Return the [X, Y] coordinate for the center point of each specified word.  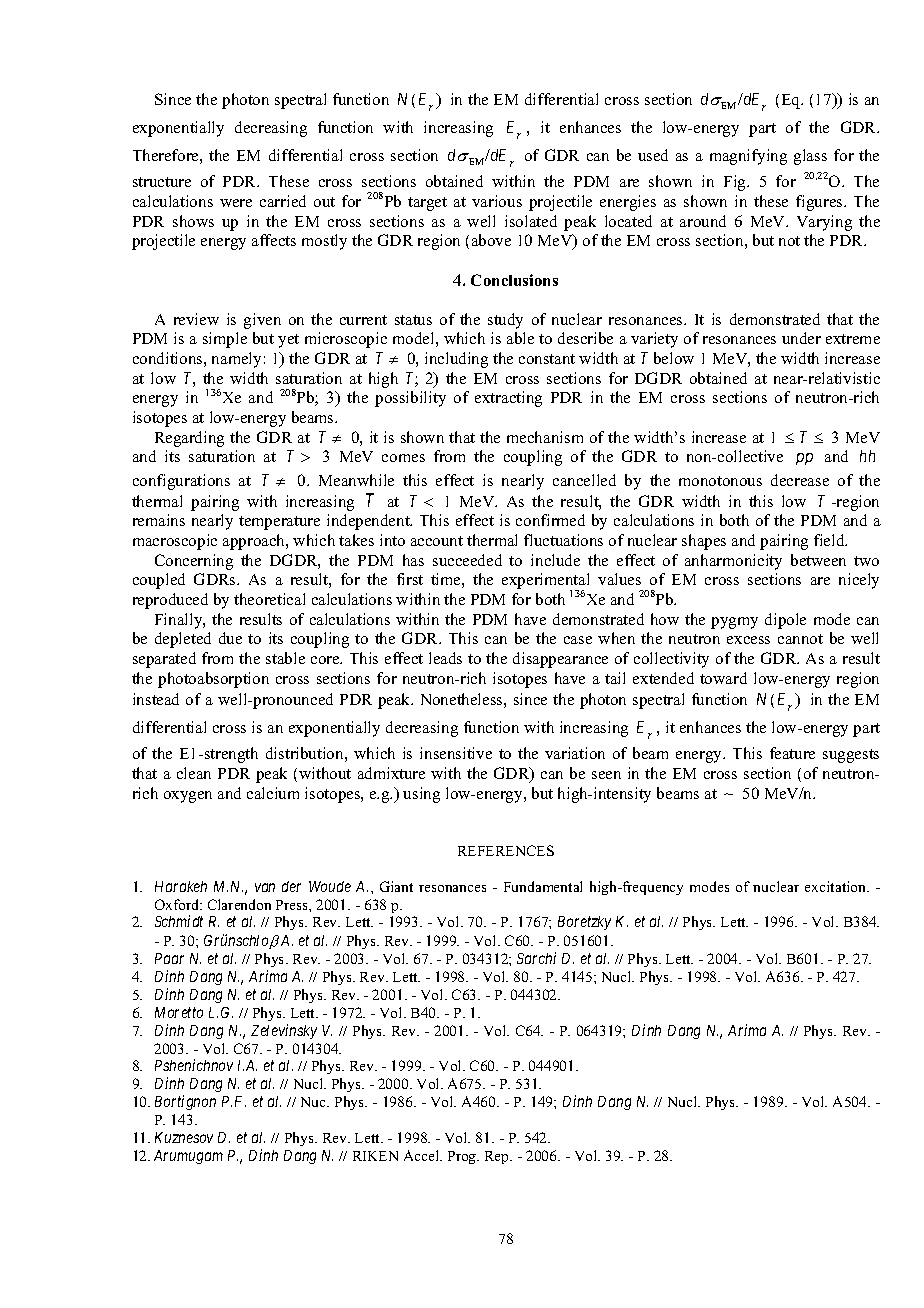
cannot [800, 639]
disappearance [560, 660]
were [236, 203]
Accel [423, 1155]
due [230, 638]
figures [820, 203]
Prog [463, 1157]
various [497, 201]
